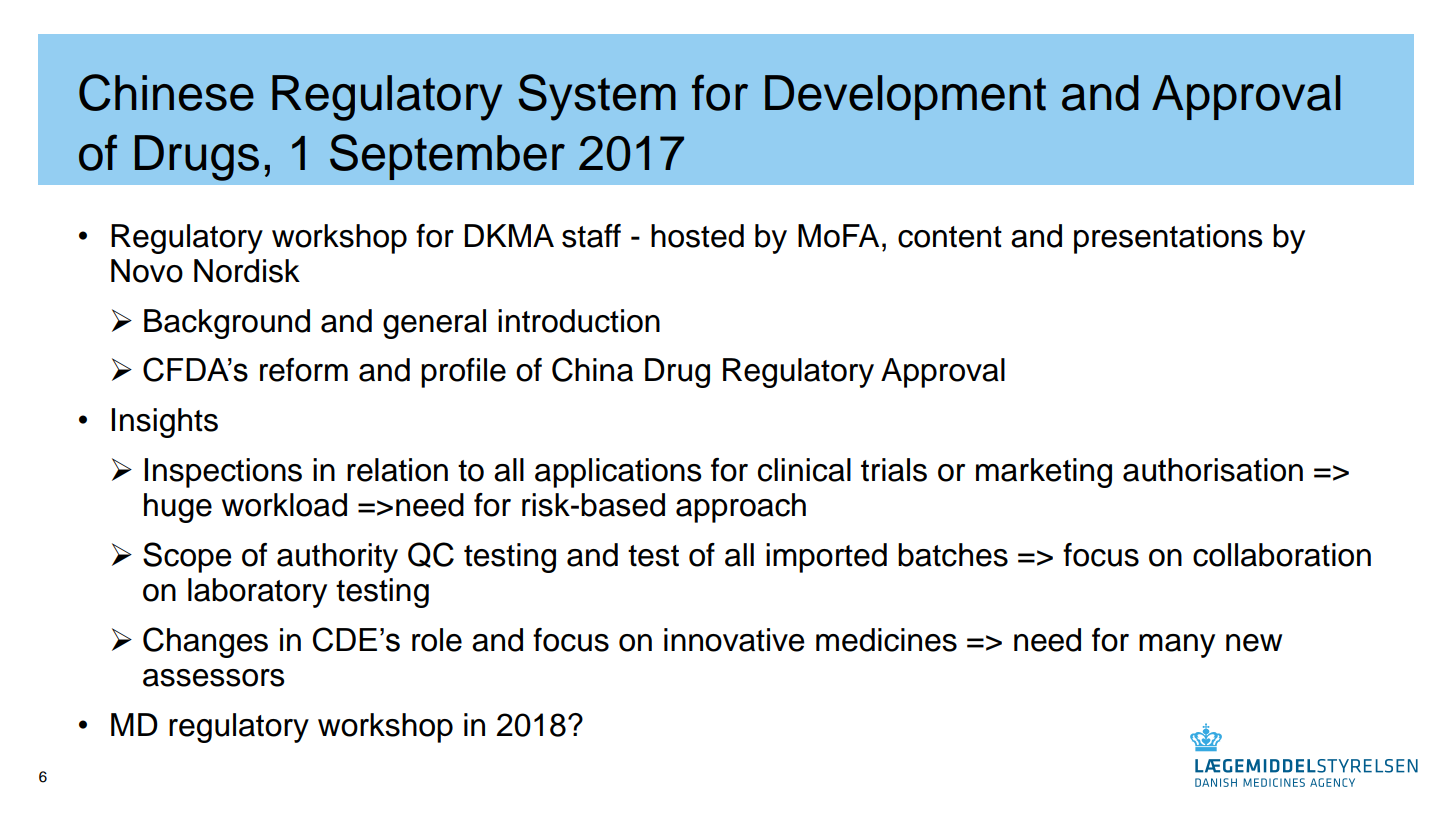 The height and width of the screenshot is (818, 1456). I want to click on Development, so click(905, 97).
